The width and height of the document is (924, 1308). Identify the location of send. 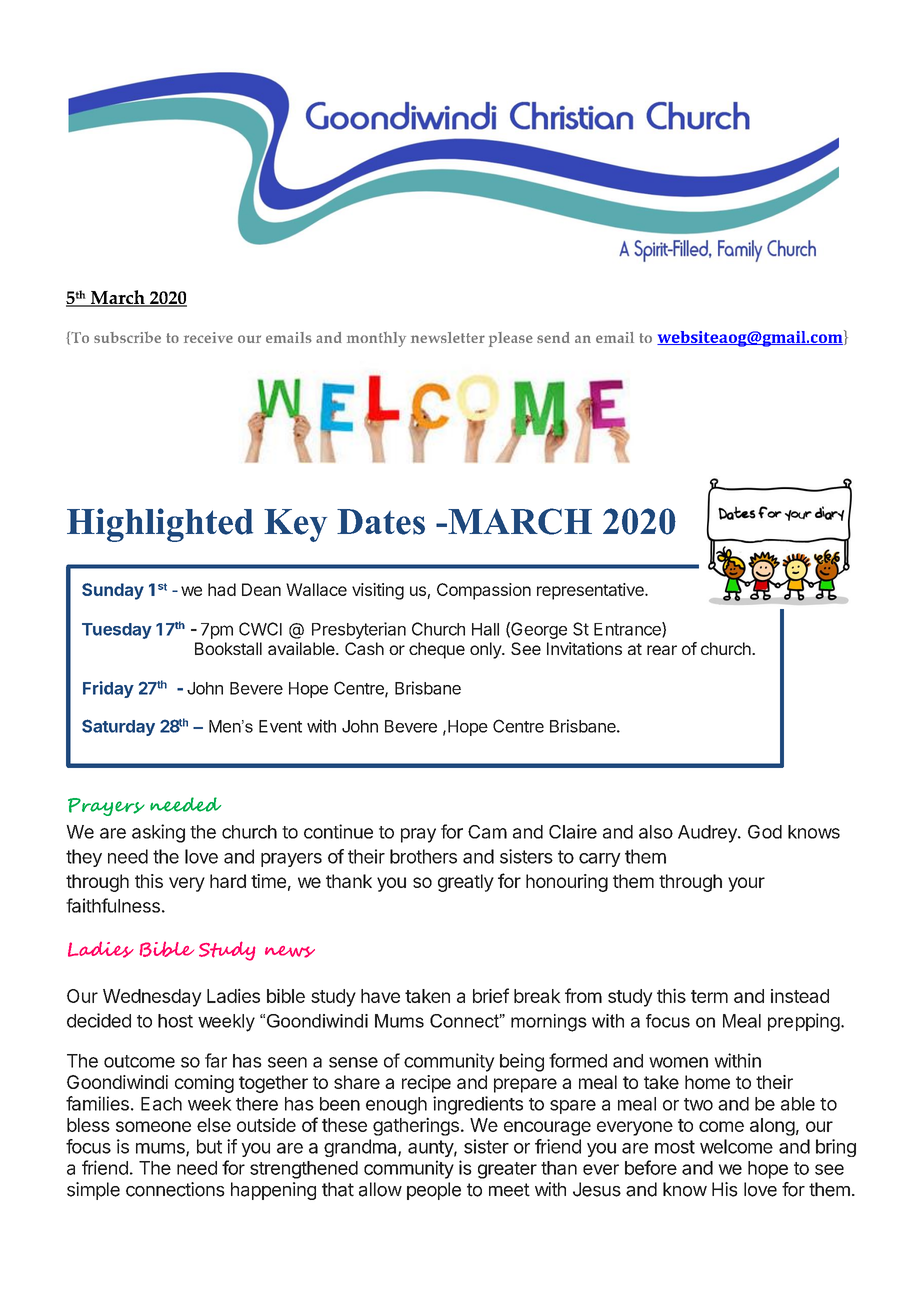
(553, 337).
